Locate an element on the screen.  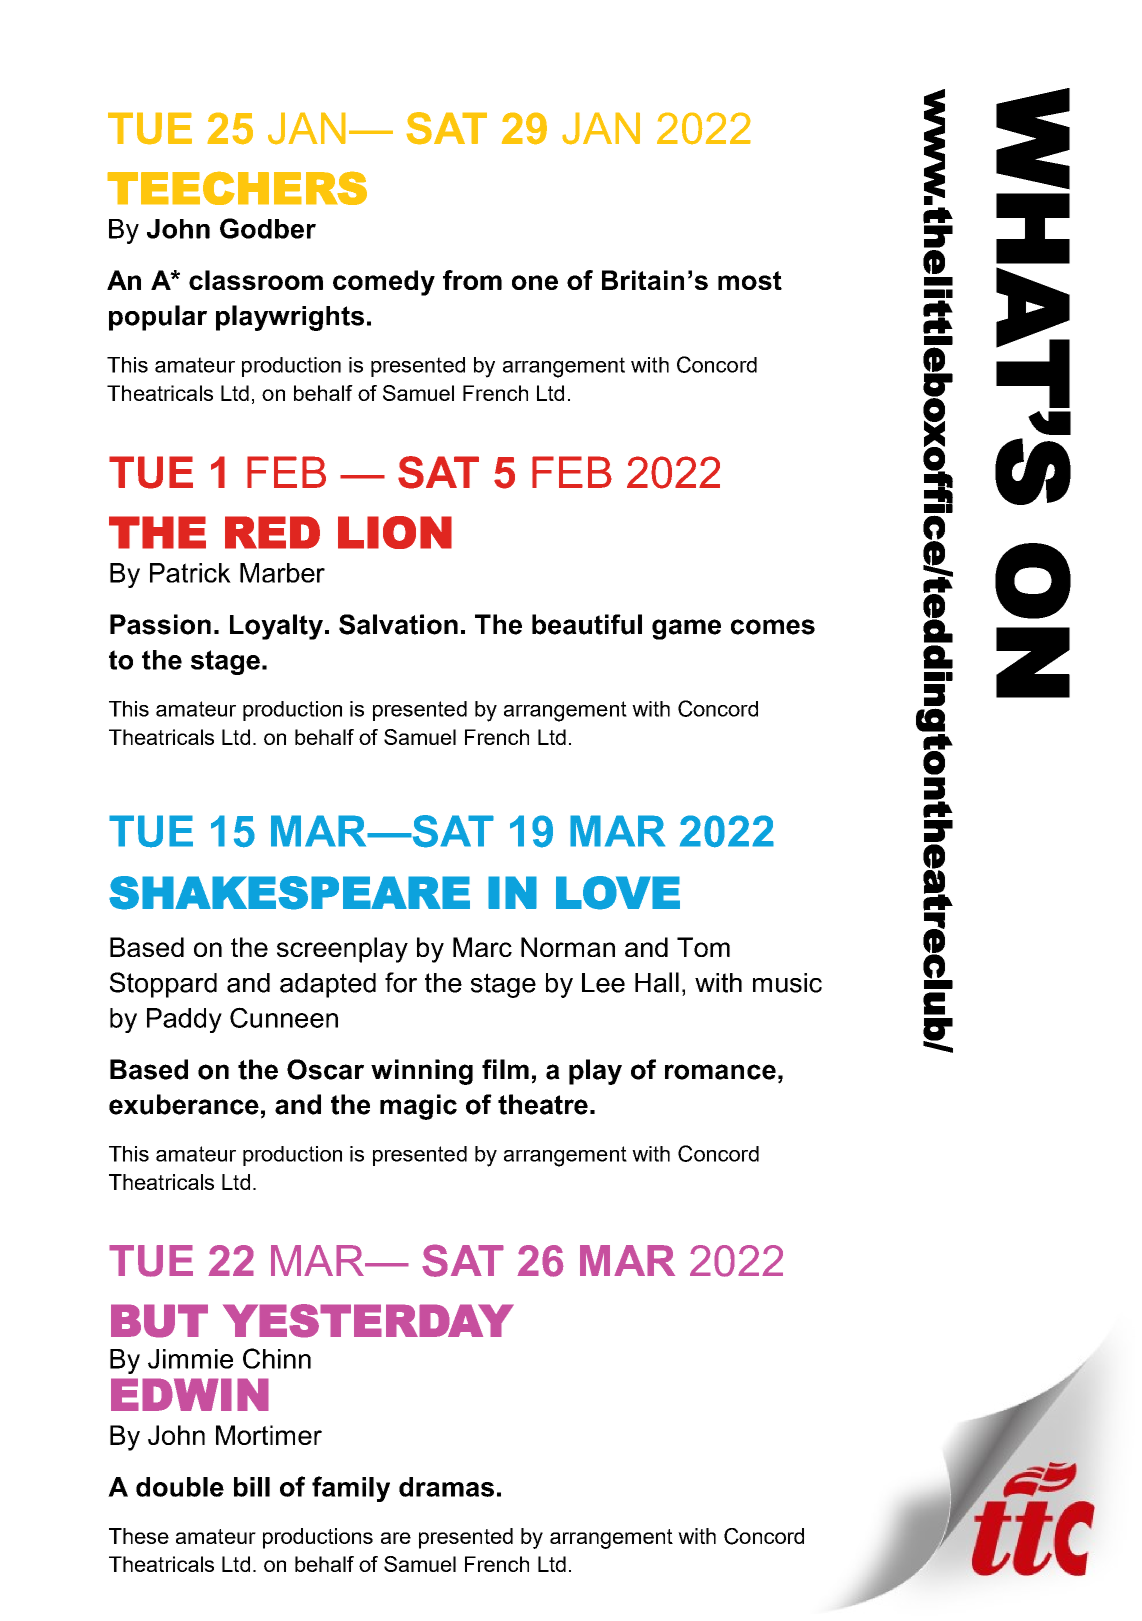
Marc is located at coordinates (482, 947).
